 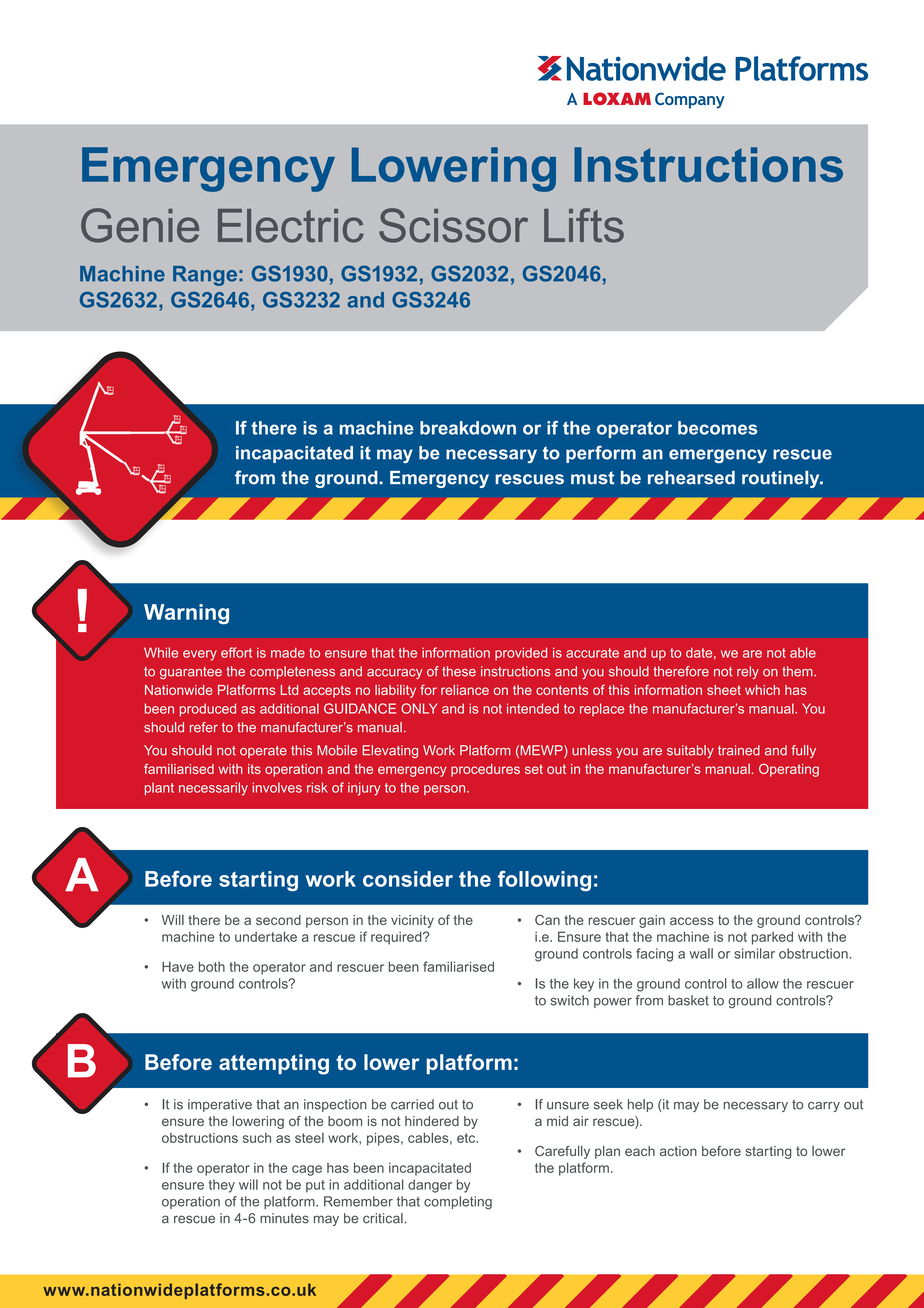 I want to click on reliance, so click(x=465, y=690).
